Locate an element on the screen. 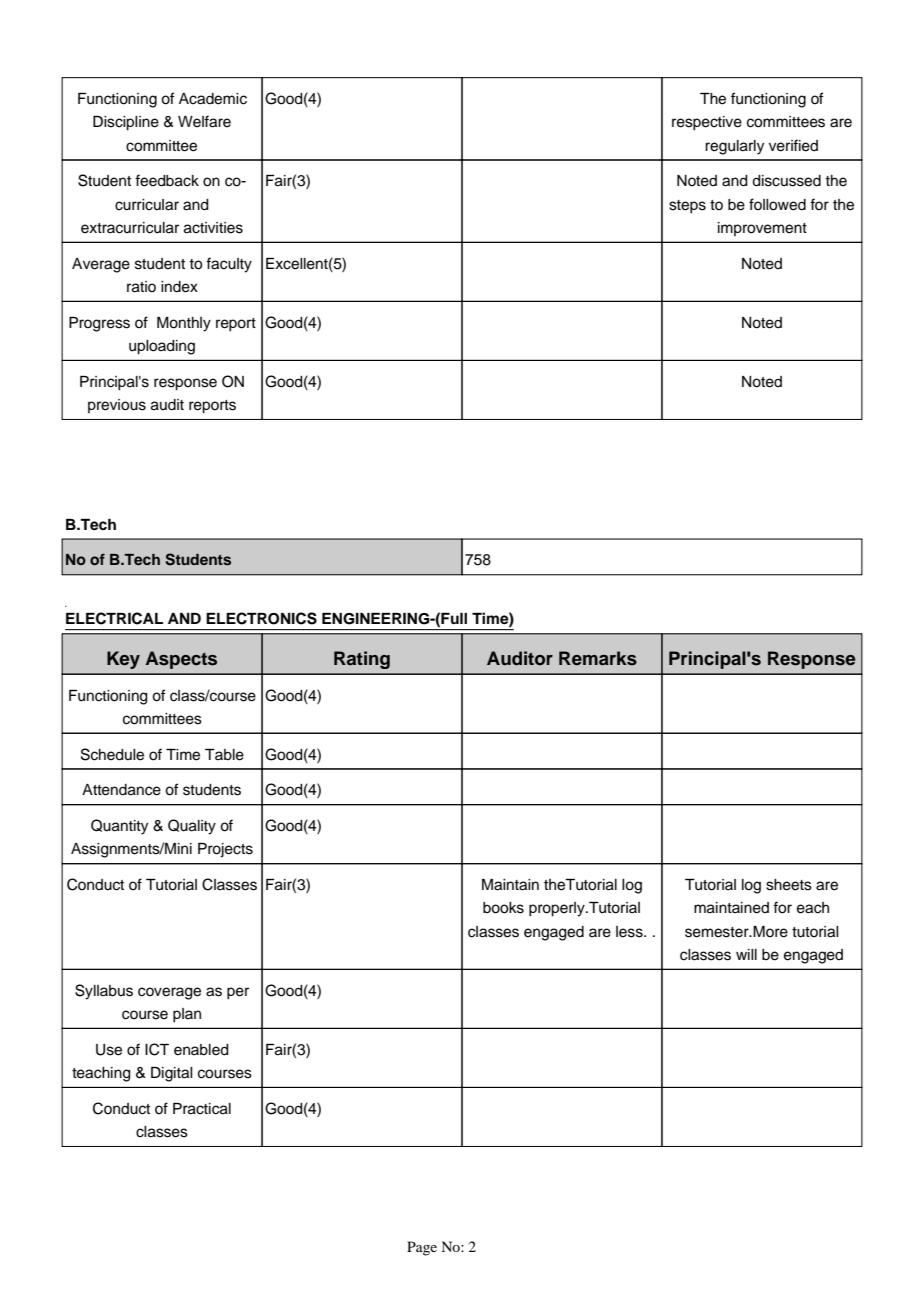  respective is located at coordinates (707, 123).
